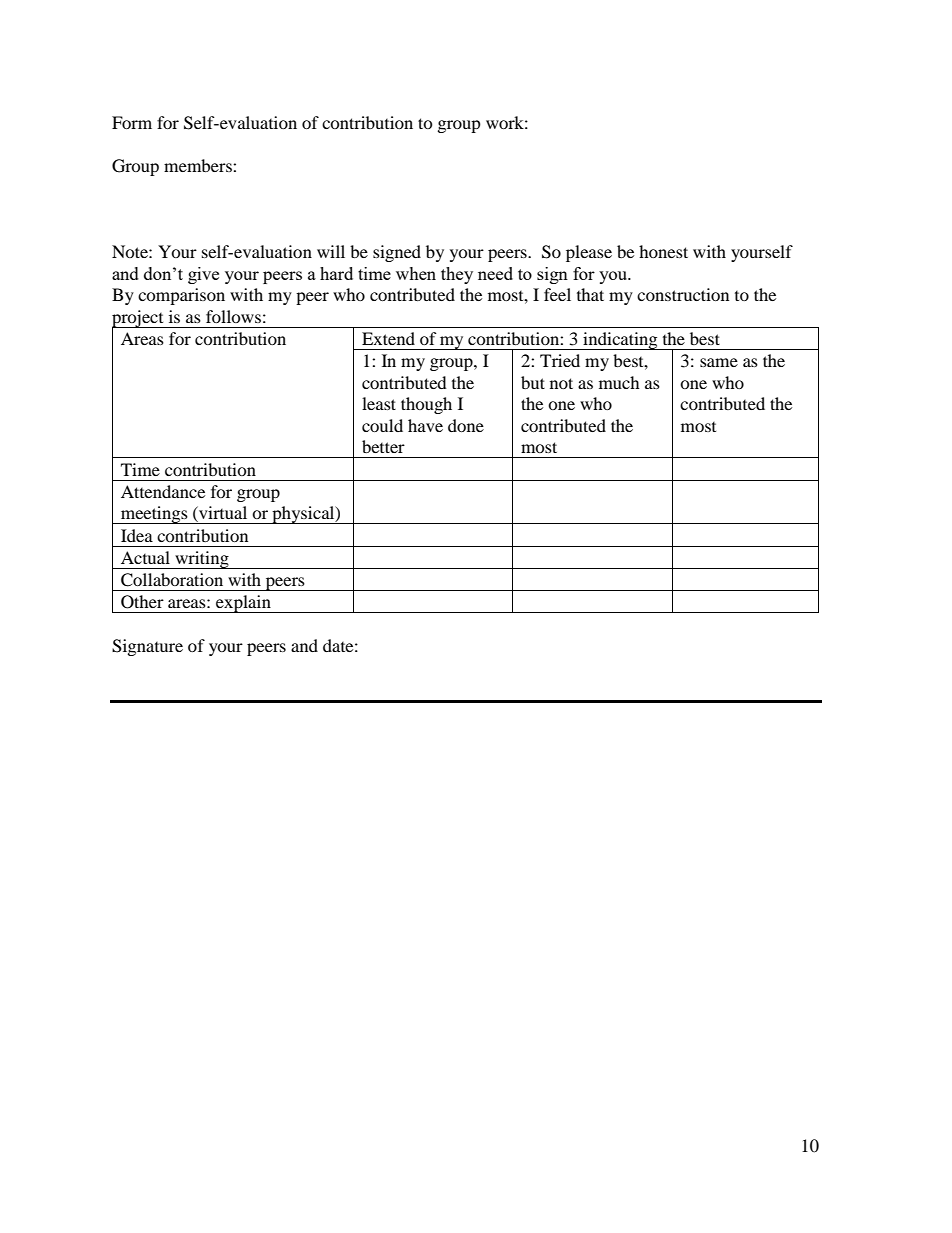  What do you see at coordinates (181, 296) in the image?
I see `comparison` at bounding box center [181, 296].
